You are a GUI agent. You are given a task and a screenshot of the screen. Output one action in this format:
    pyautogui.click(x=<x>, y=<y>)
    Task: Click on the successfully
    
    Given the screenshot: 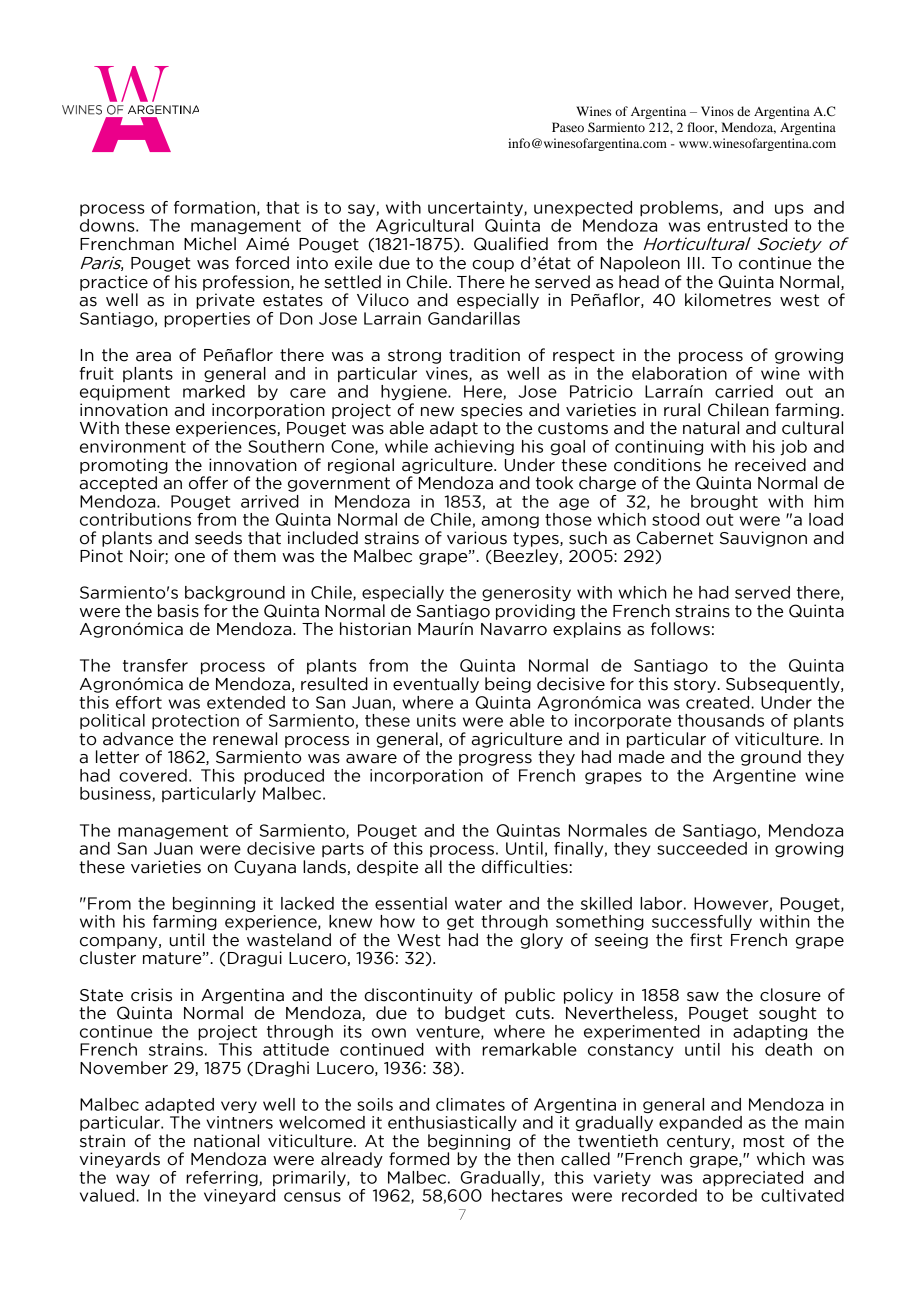 What is the action you would take?
    pyautogui.click(x=702, y=922)
